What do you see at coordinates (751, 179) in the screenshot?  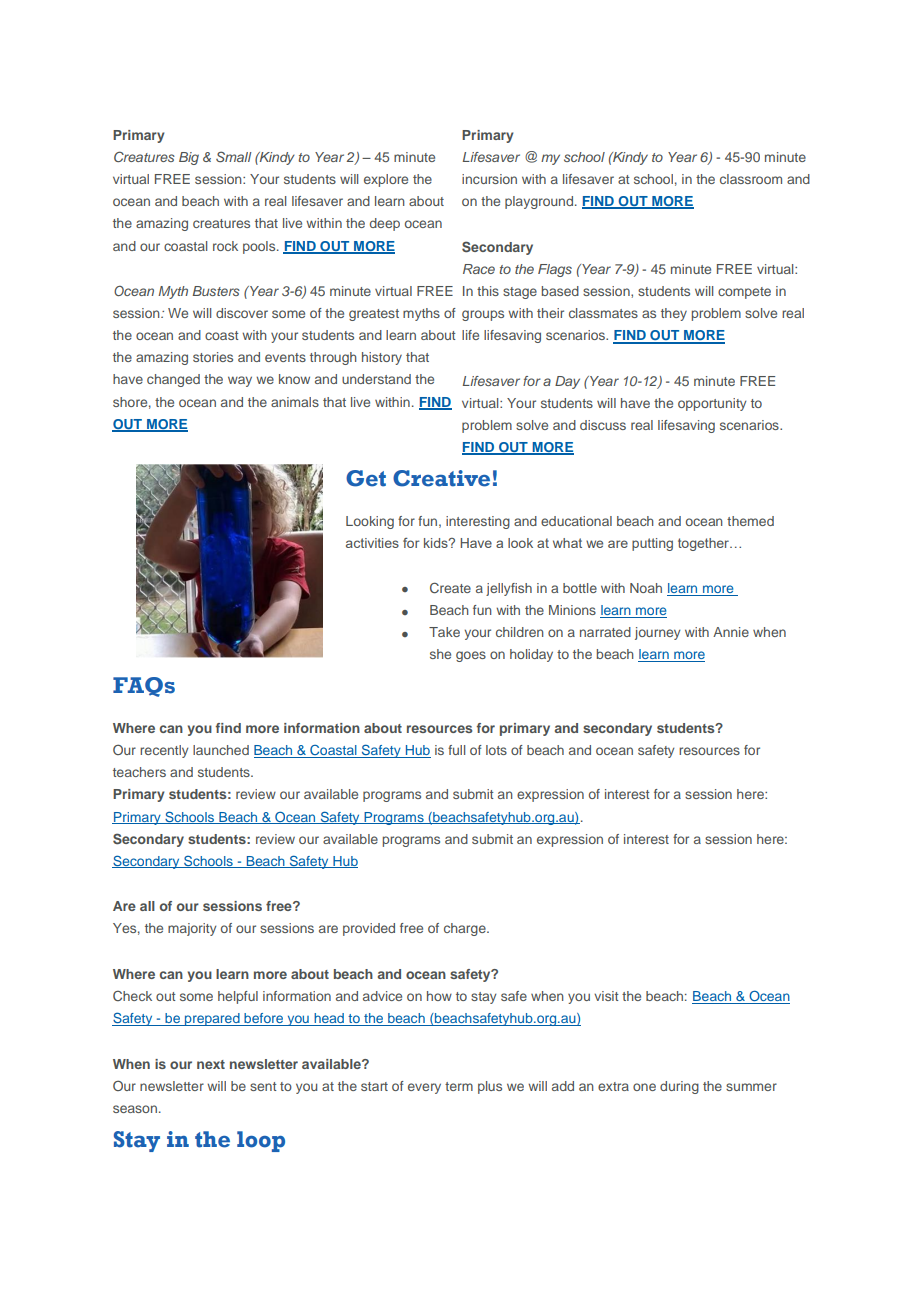 I see `classroom` at bounding box center [751, 179].
